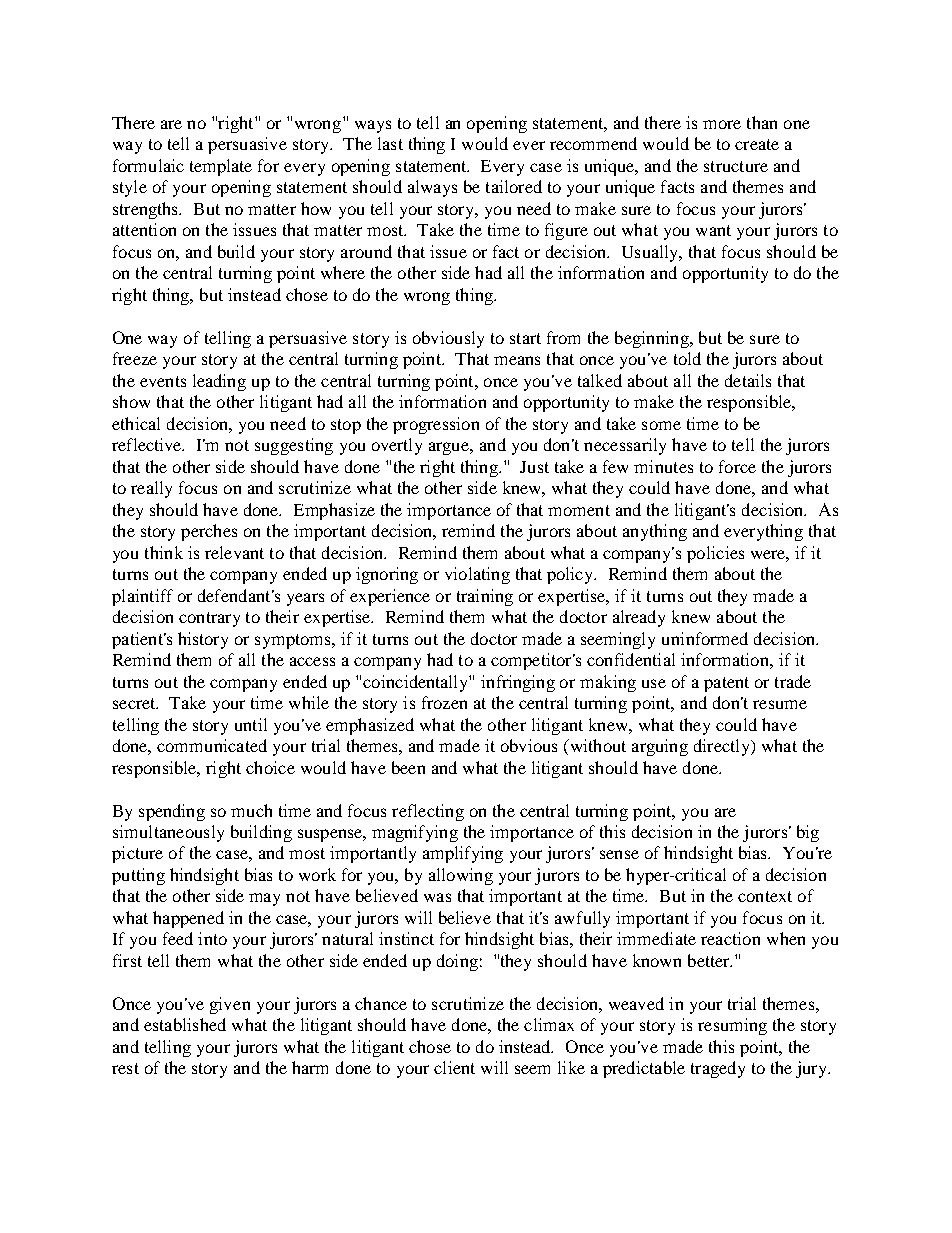 This screenshot has width=952, height=1233. What do you see at coordinates (221, 167) in the screenshot?
I see `template` at bounding box center [221, 167].
